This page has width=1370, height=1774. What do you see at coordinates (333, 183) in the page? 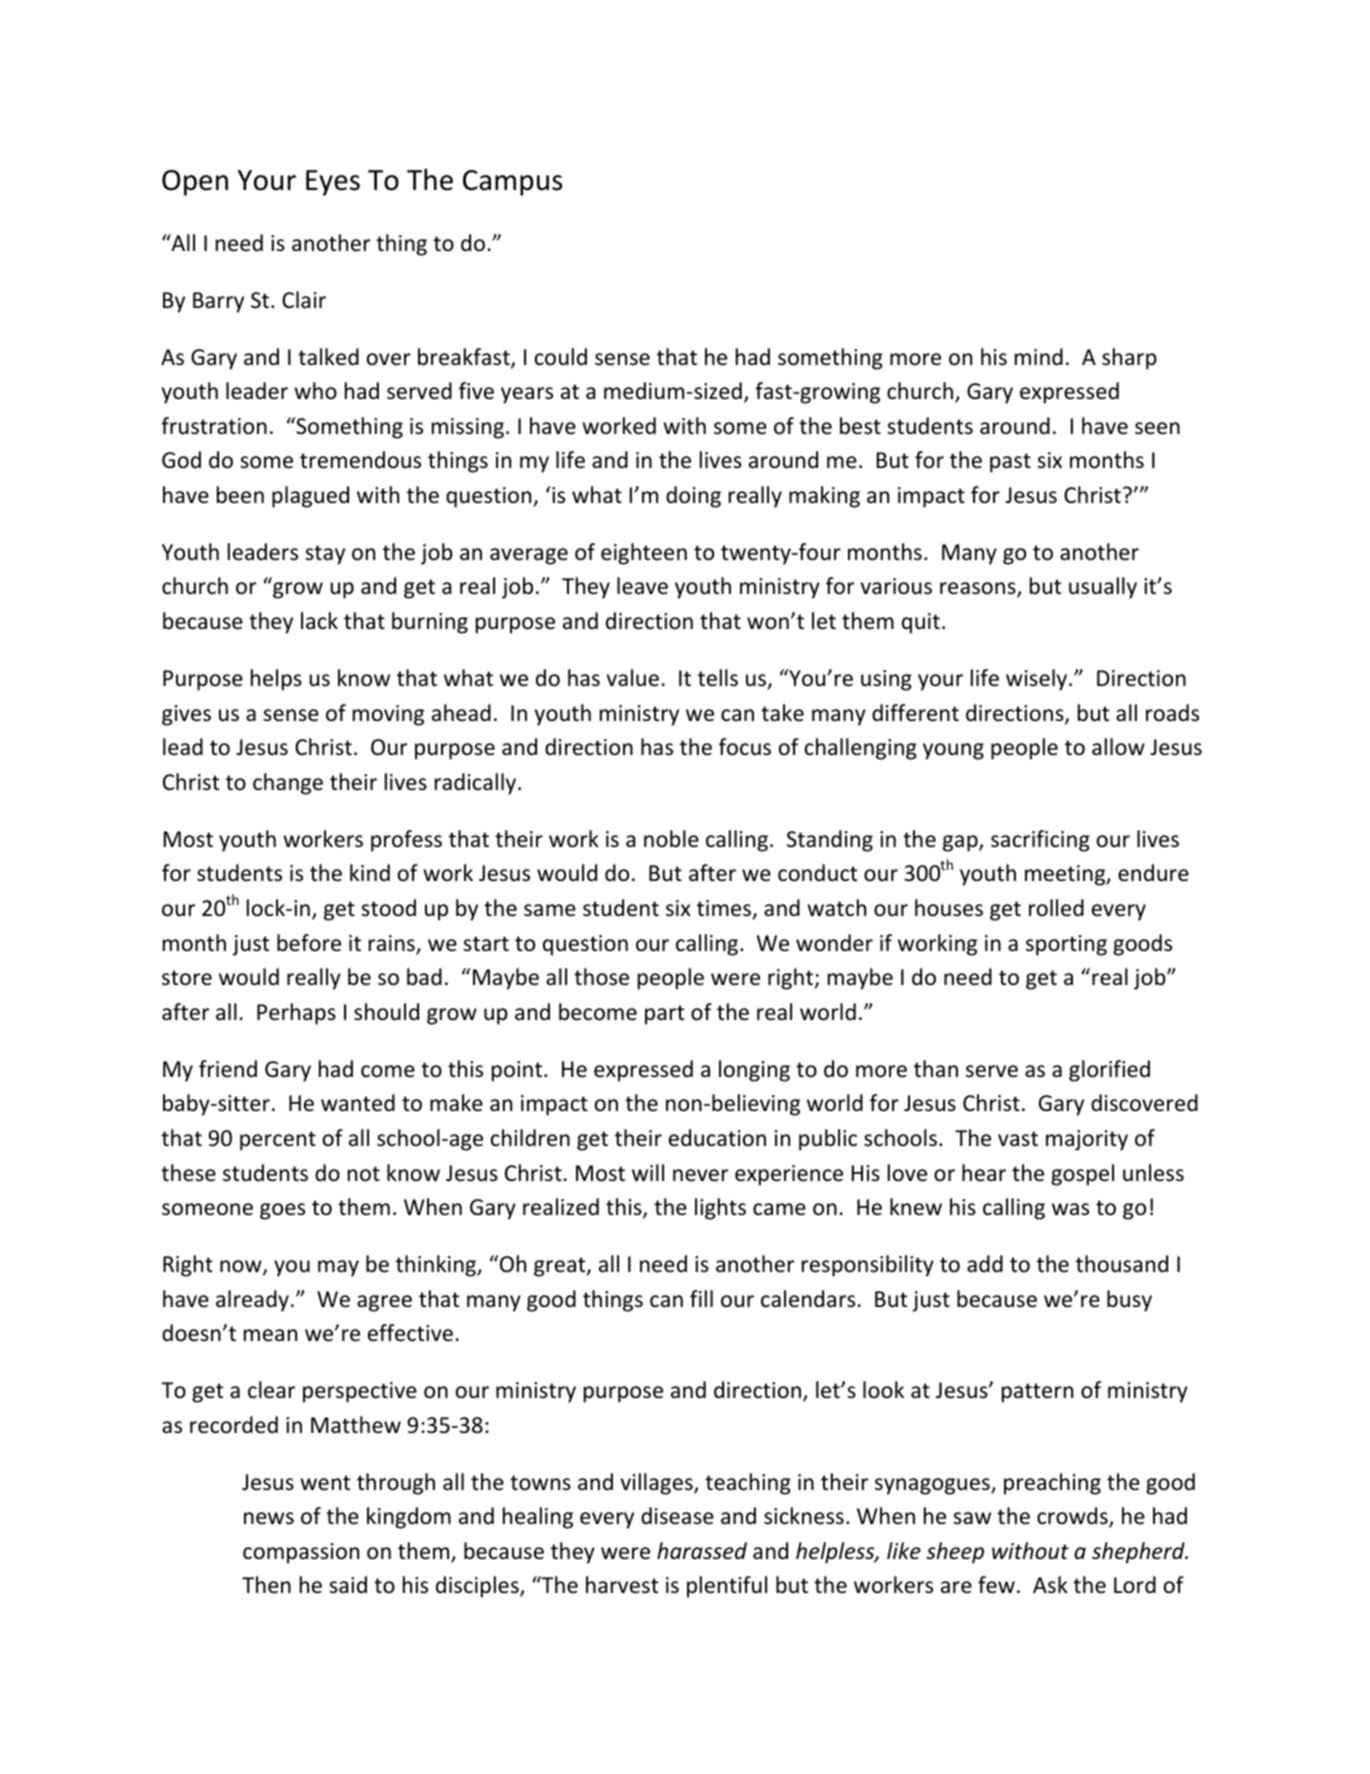
I see `Eyes` at bounding box center [333, 183].
